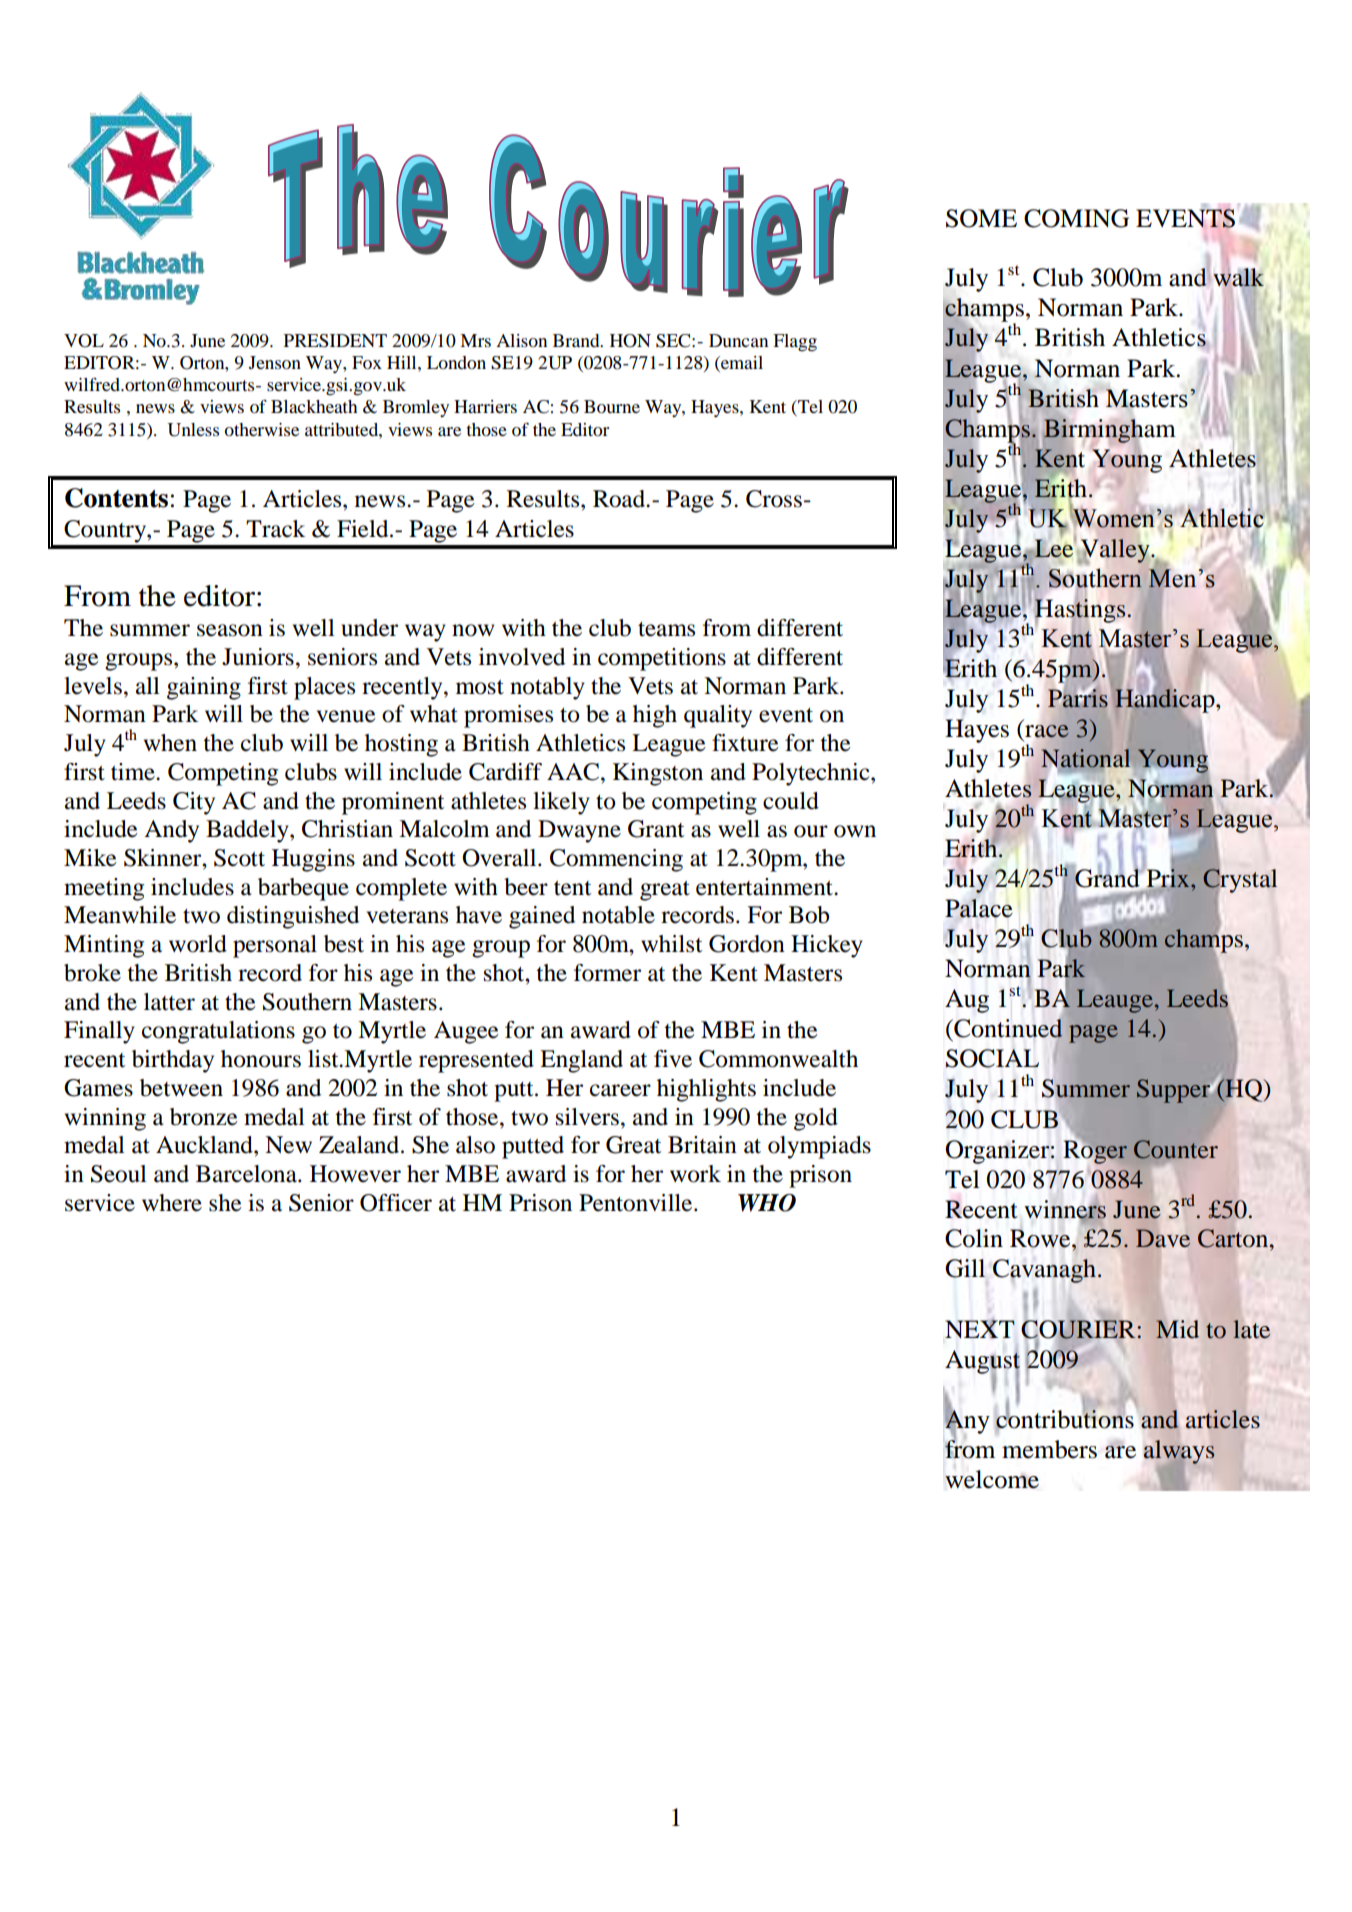 This screenshot has height=1912, width=1352. What do you see at coordinates (612, 406) in the screenshot?
I see `Bourne` at bounding box center [612, 406].
